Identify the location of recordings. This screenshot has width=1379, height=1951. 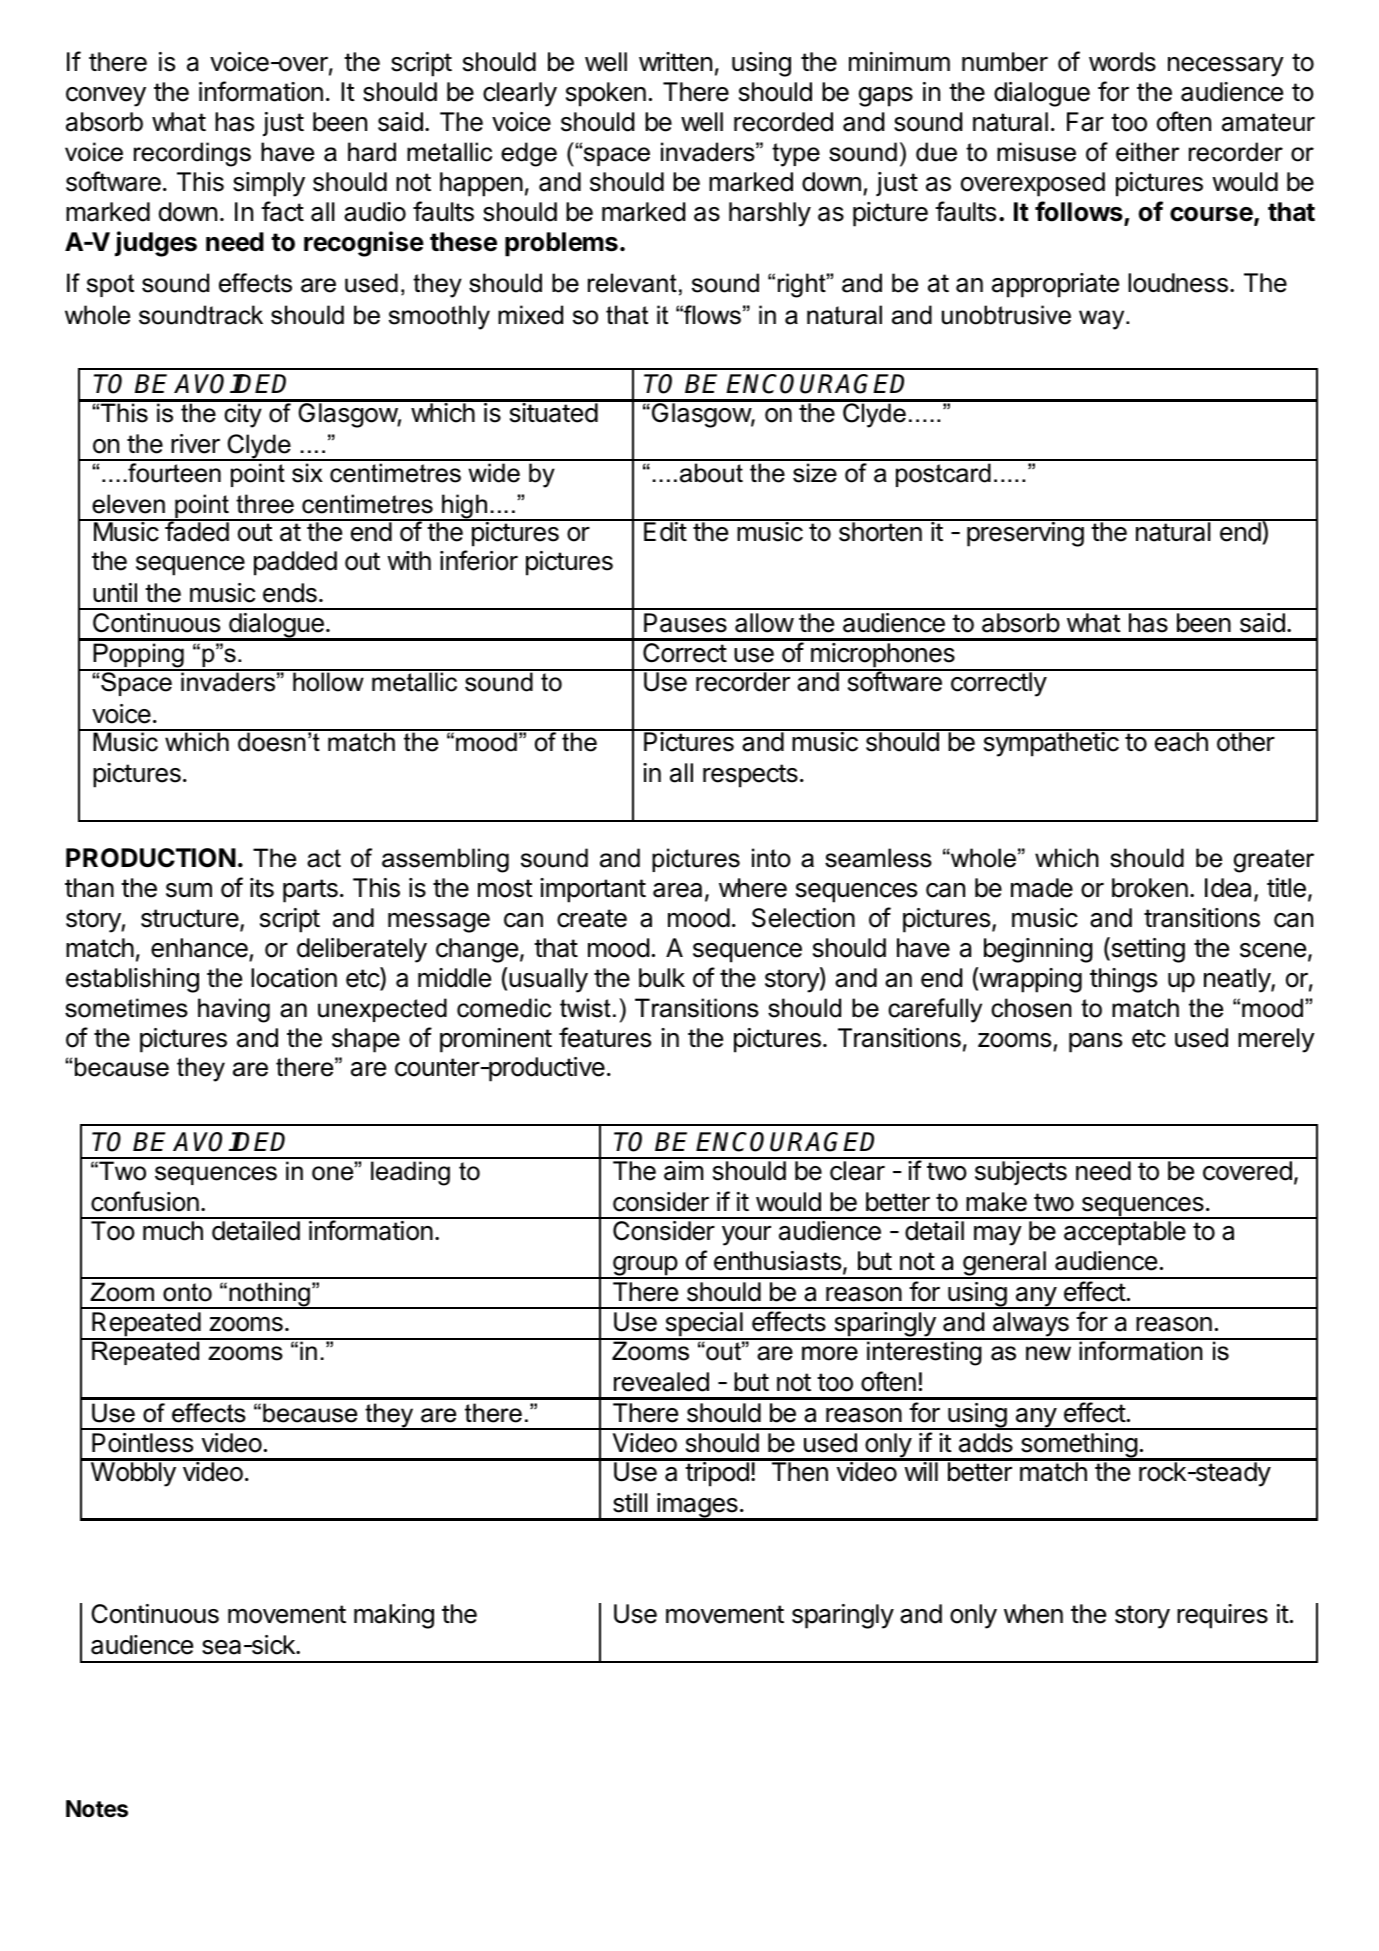
(192, 154).
